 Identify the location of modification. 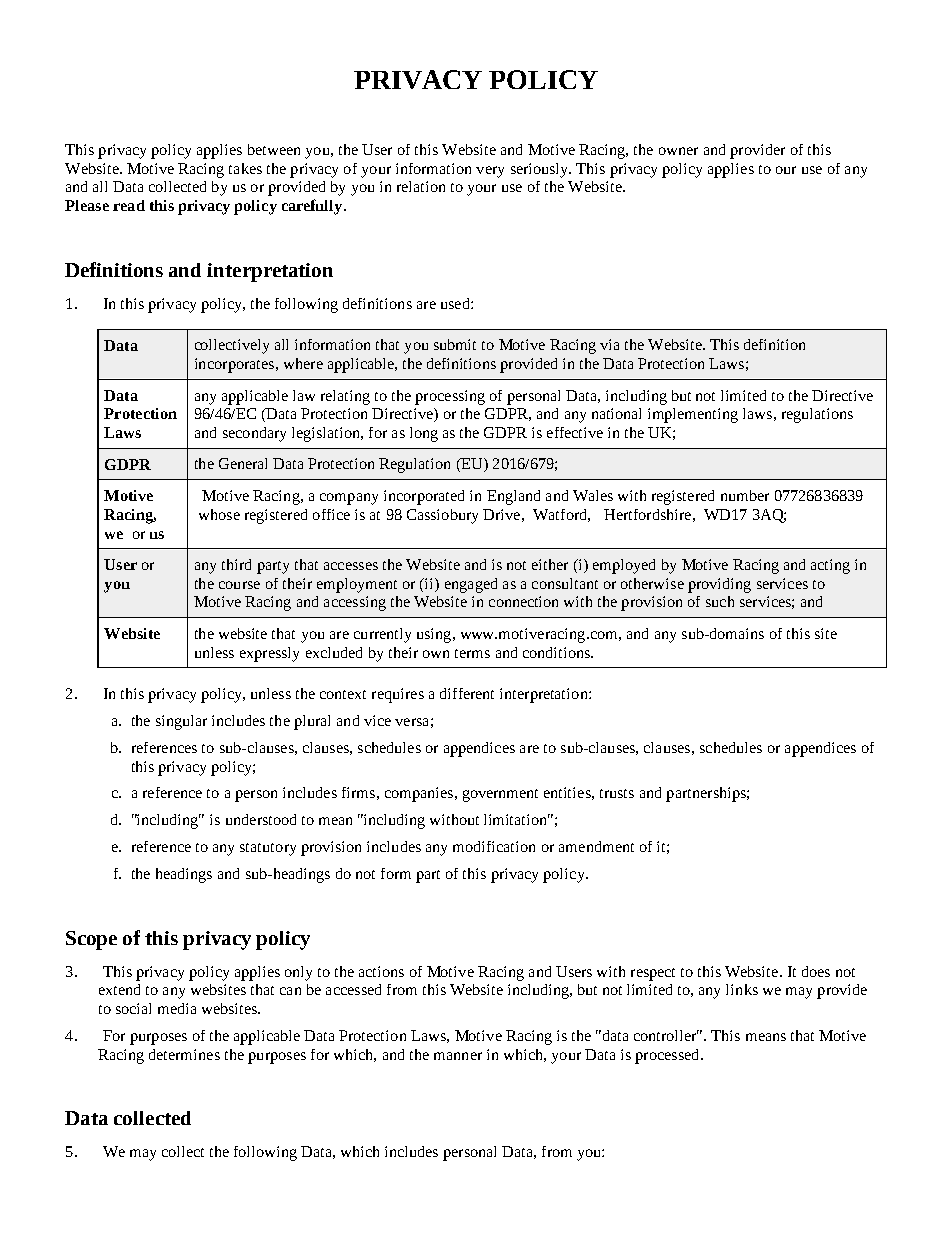
(494, 846).
